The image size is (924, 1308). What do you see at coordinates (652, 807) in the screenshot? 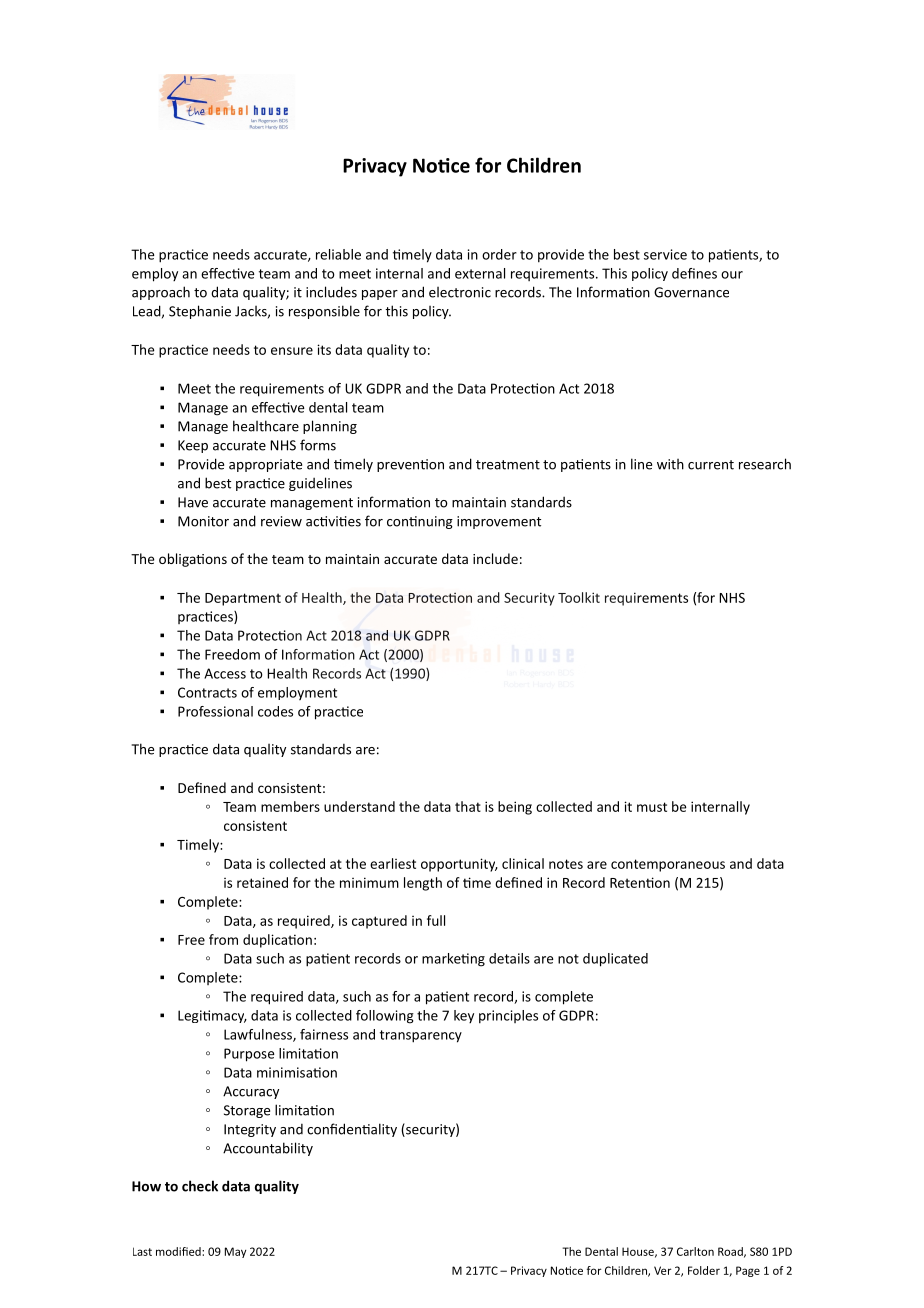
I see `must` at bounding box center [652, 807].
